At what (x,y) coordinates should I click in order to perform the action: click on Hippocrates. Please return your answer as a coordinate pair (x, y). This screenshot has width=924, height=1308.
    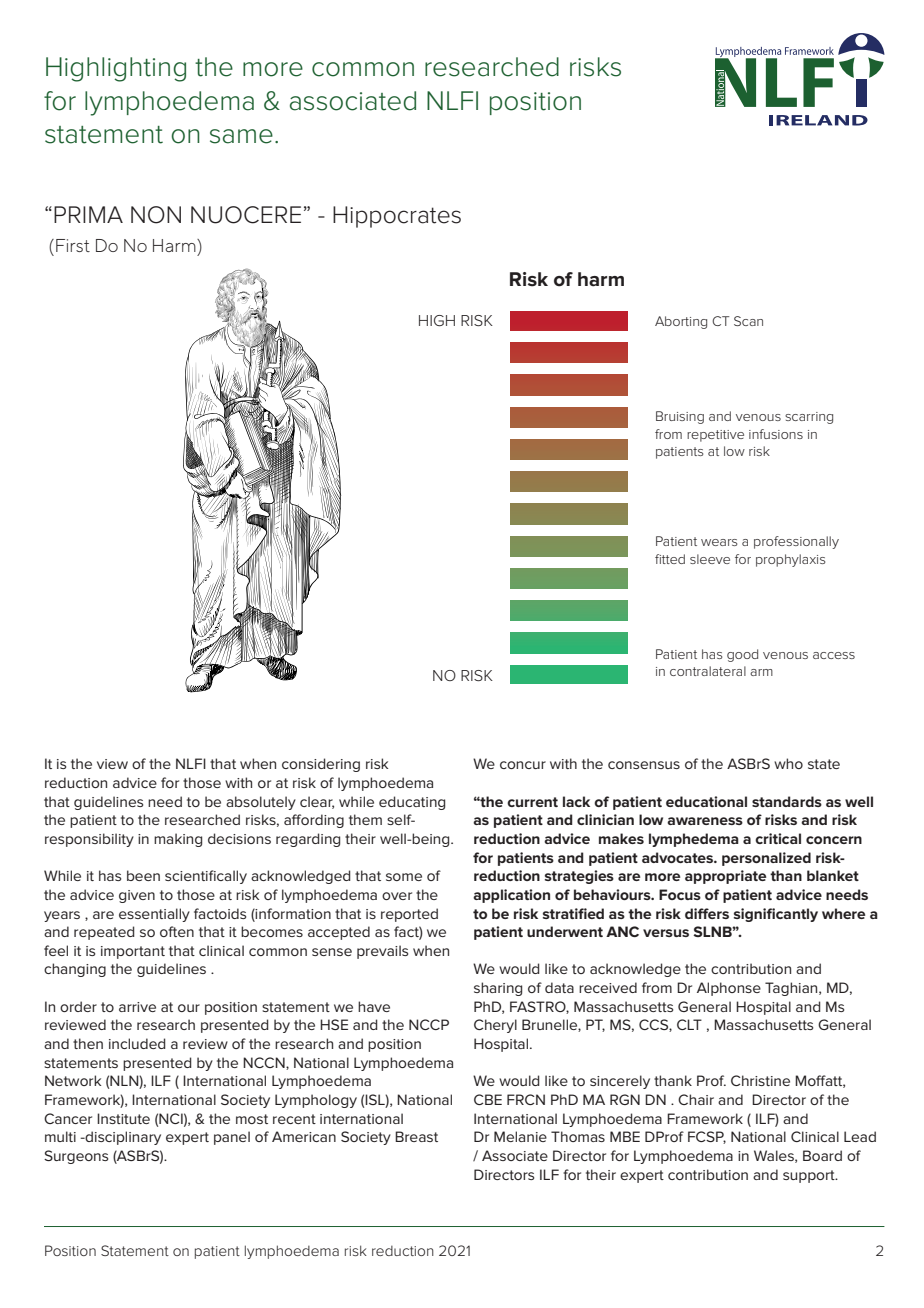
    Looking at the image, I should click on (397, 217).
